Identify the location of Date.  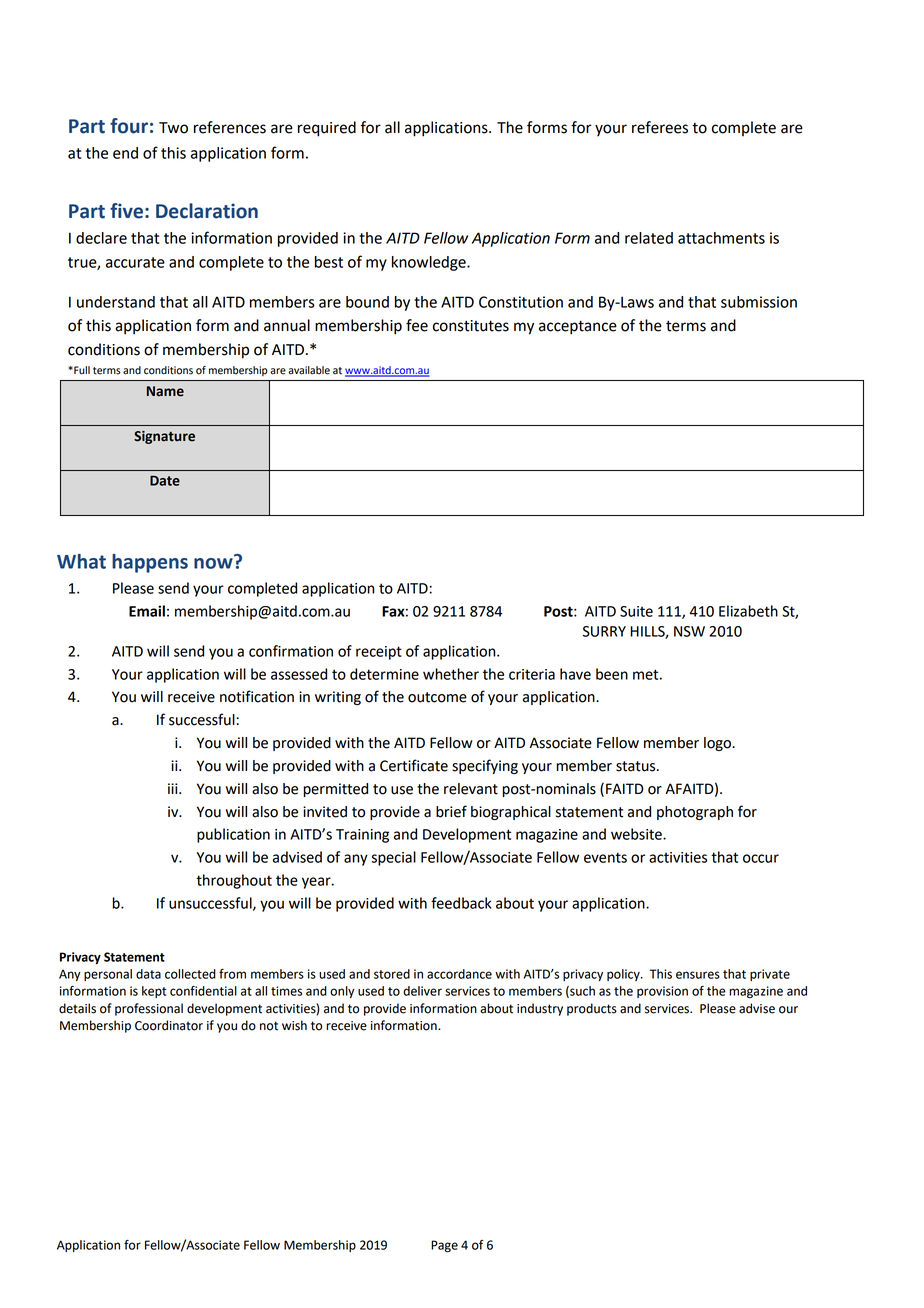
(165, 481).
